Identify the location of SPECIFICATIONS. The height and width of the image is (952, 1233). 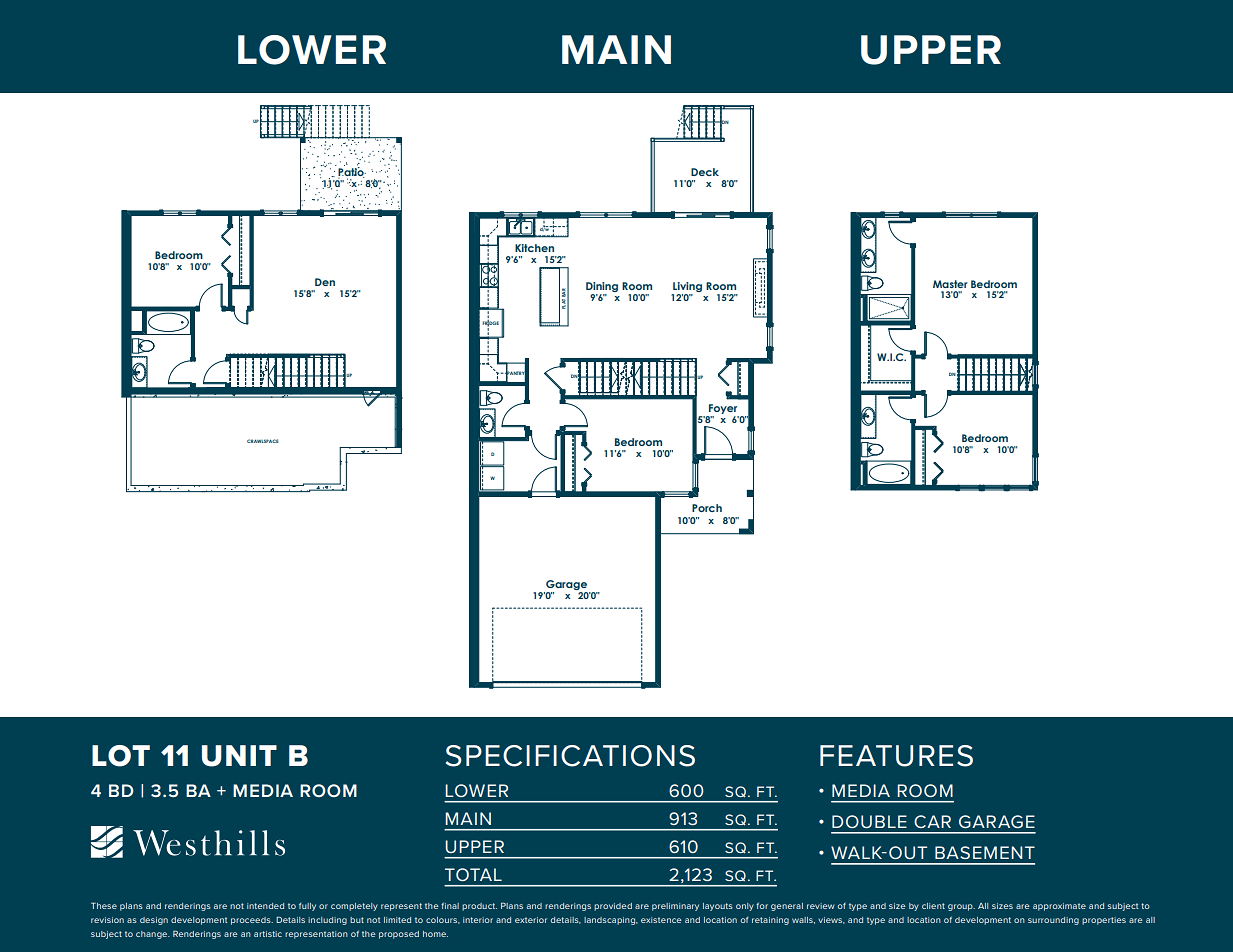
(570, 756).
